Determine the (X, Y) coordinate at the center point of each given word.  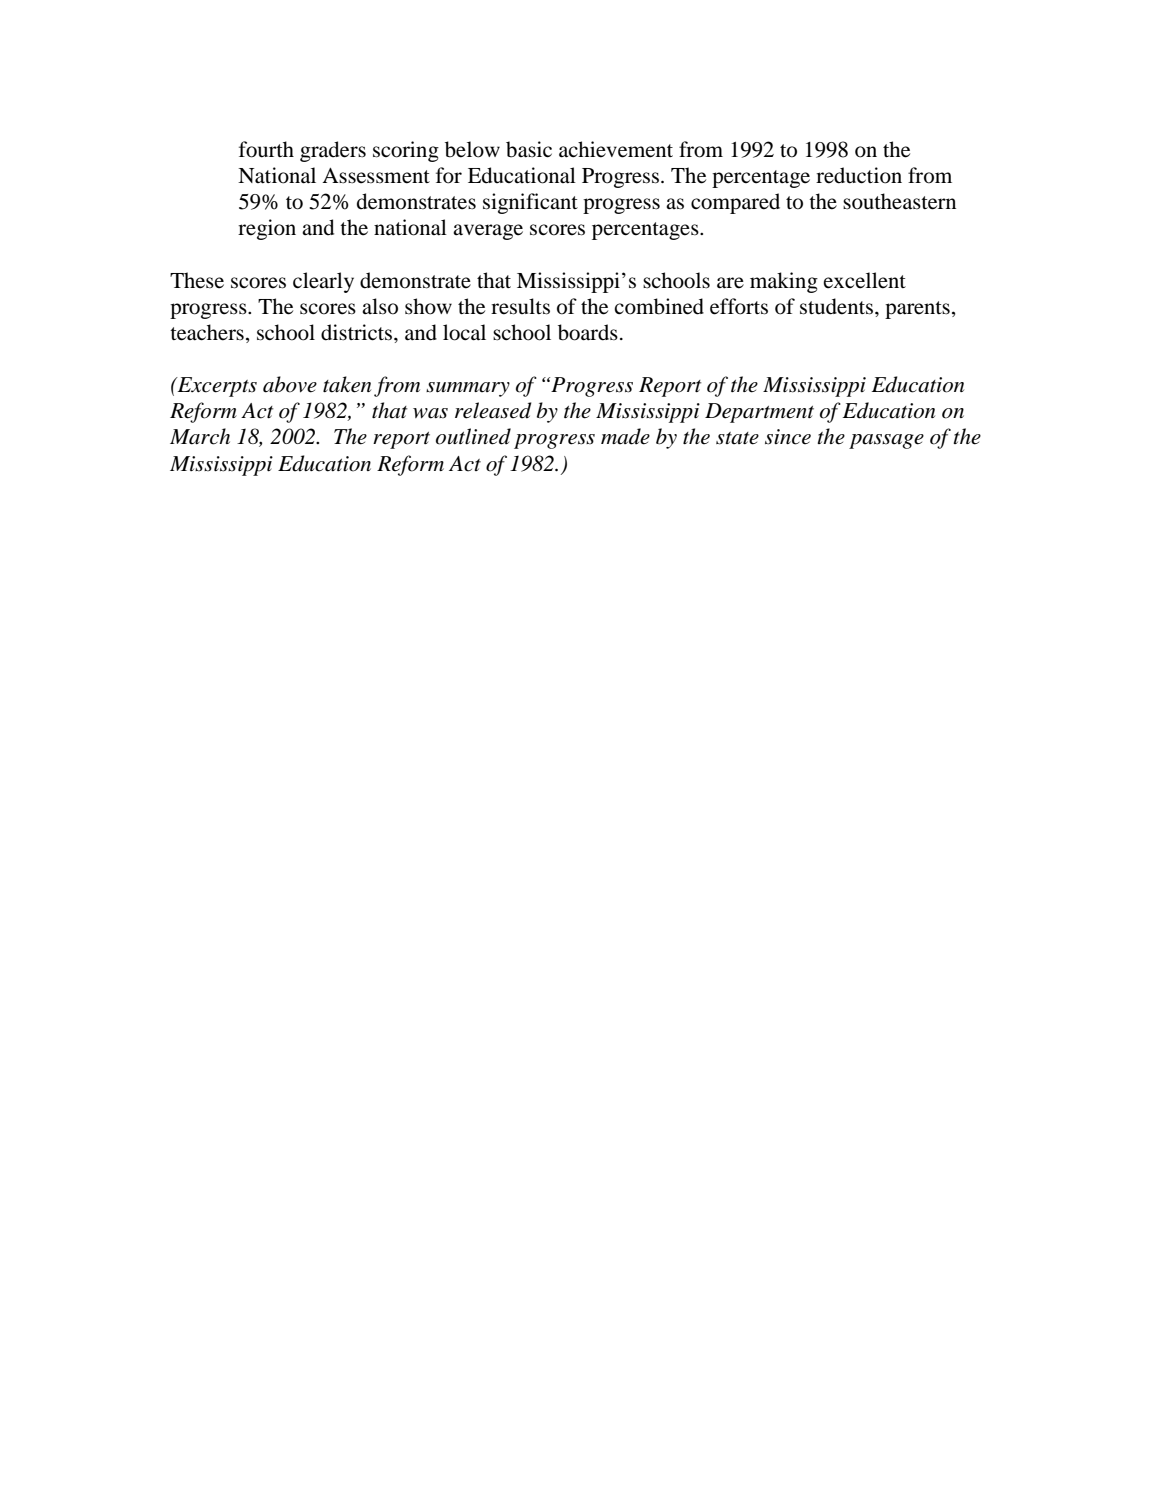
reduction (859, 175)
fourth (266, 149)
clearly (323, 282)
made (625, 436)
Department (759, 413)
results (520, 306)
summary (468, 389)
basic (529, 149)
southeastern (899, 201)
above (290, 384)
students (838, 306)
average (488, 232)
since (788, 437)
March (200, 436)
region (267, 229)
